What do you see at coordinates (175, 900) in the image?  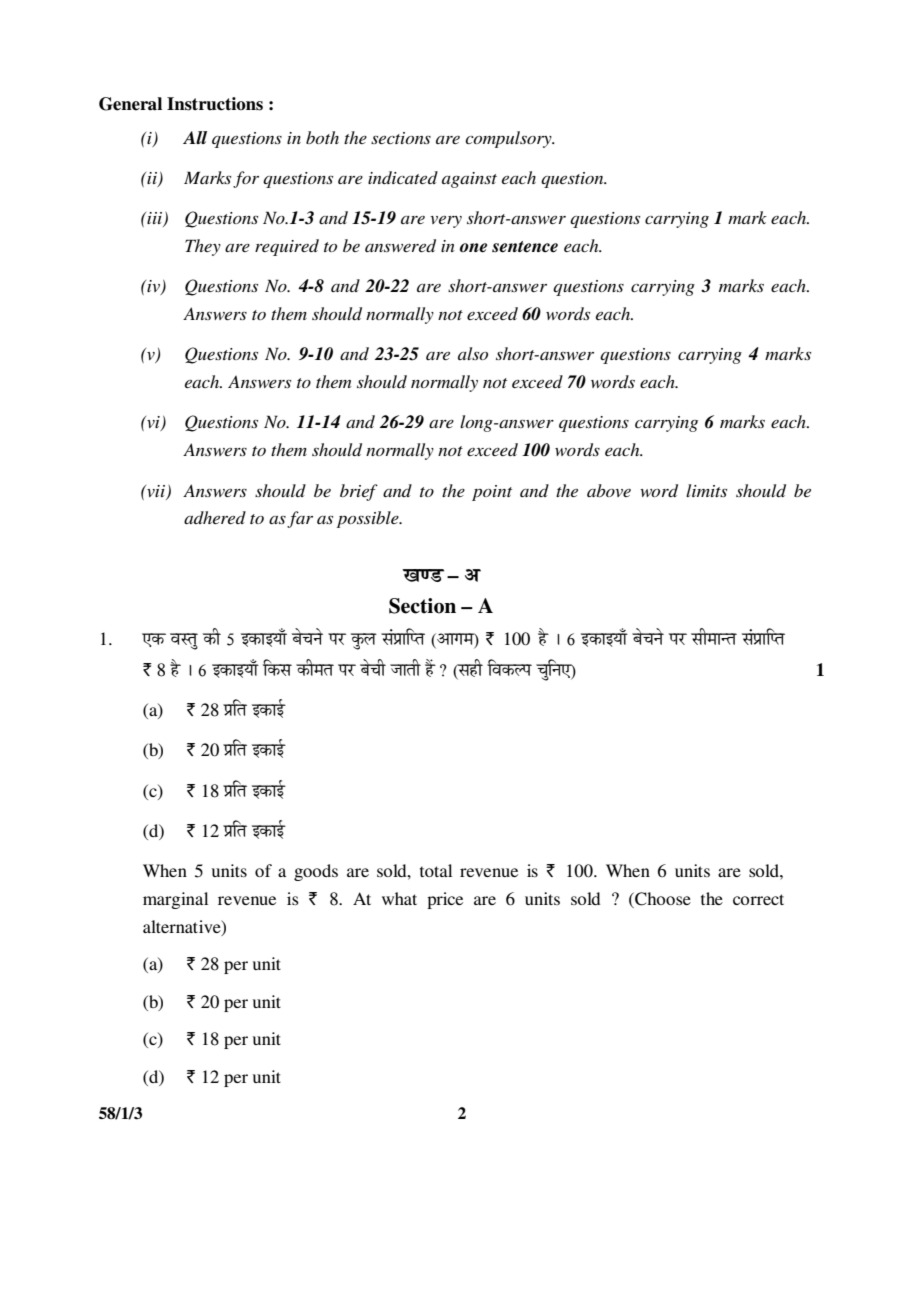 I see `marginal` at bounding box center [175, 900].
